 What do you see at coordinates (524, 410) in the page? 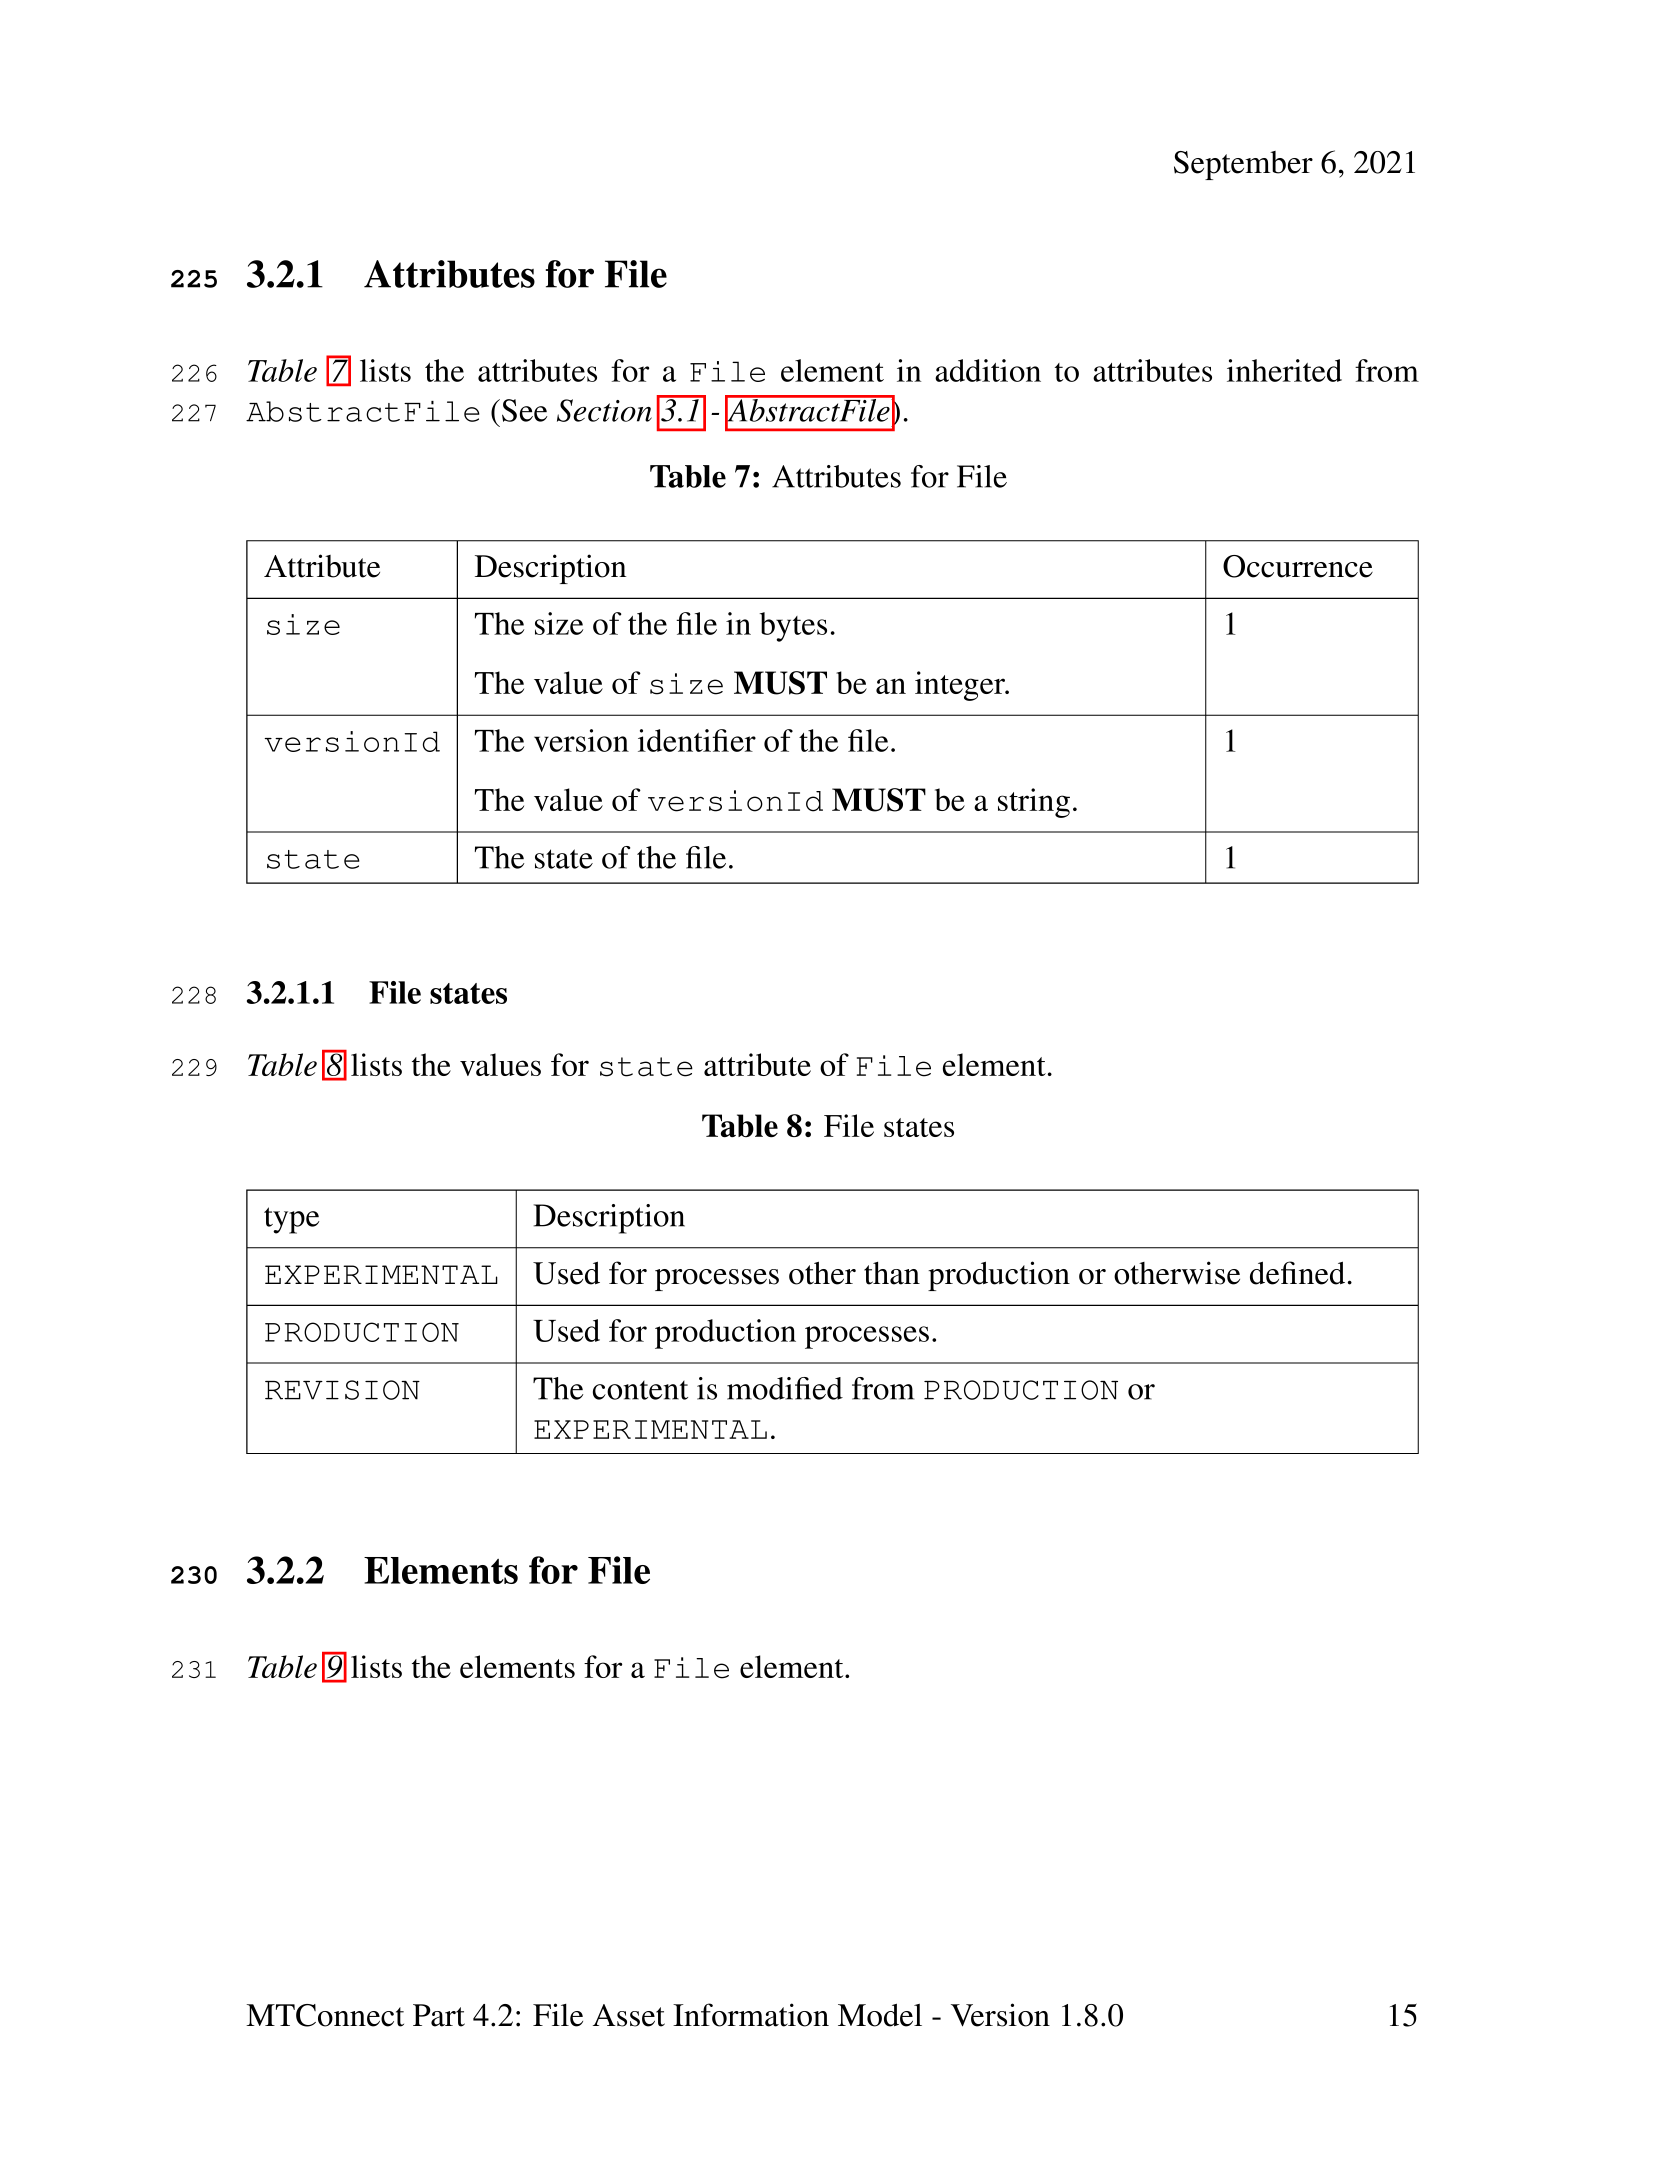
I see `See` at bounding box center [524, 410].
